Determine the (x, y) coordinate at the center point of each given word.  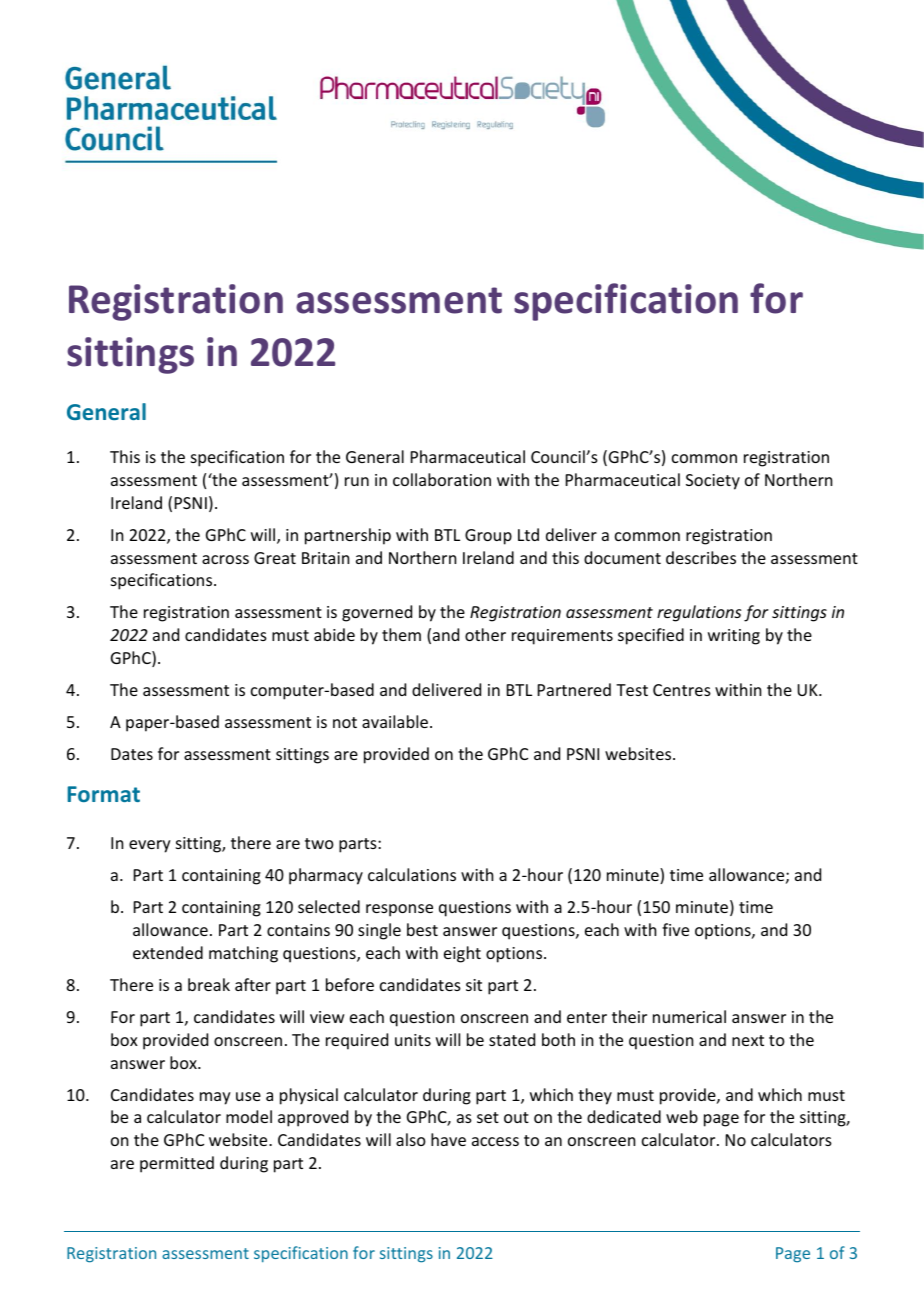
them (401, 634)
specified (651, 636)
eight (462, 954)
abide (334, 634)
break (209, 984)
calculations (412, 874)
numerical (689, 1016)
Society (713, 482)
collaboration (442, 479)
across (225, 559)
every (150, 846)
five (675, 929)
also (411, 1139)
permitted (177, 1164)
